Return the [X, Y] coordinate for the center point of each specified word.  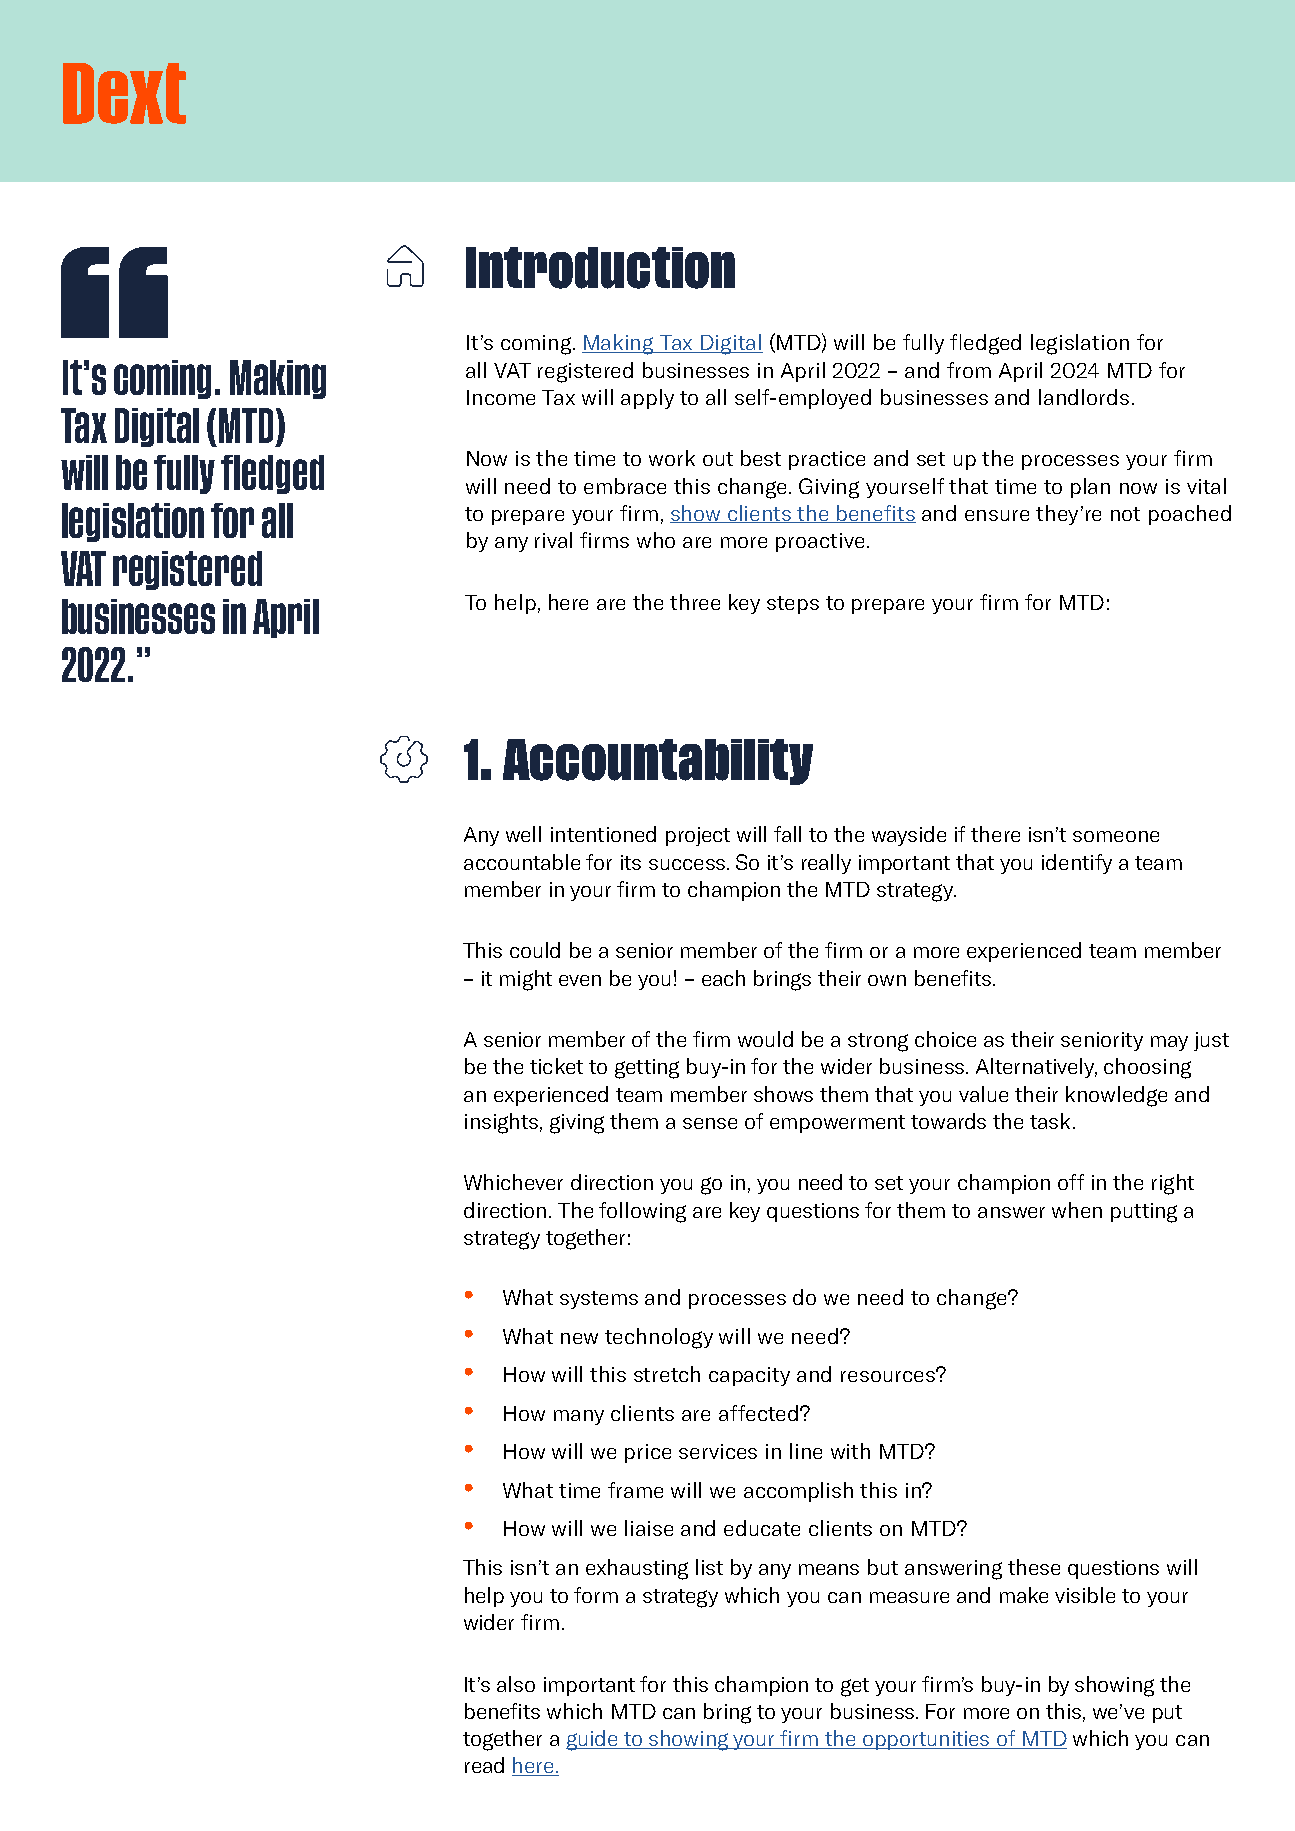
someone [1116, 836]
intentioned [603, 834]
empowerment [837, 1124]
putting [1144, 1213]
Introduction [600, 268]
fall [787, 834]
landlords [1084, 397]
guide [593, 1740]
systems [599, 1300]
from [969, 370]
